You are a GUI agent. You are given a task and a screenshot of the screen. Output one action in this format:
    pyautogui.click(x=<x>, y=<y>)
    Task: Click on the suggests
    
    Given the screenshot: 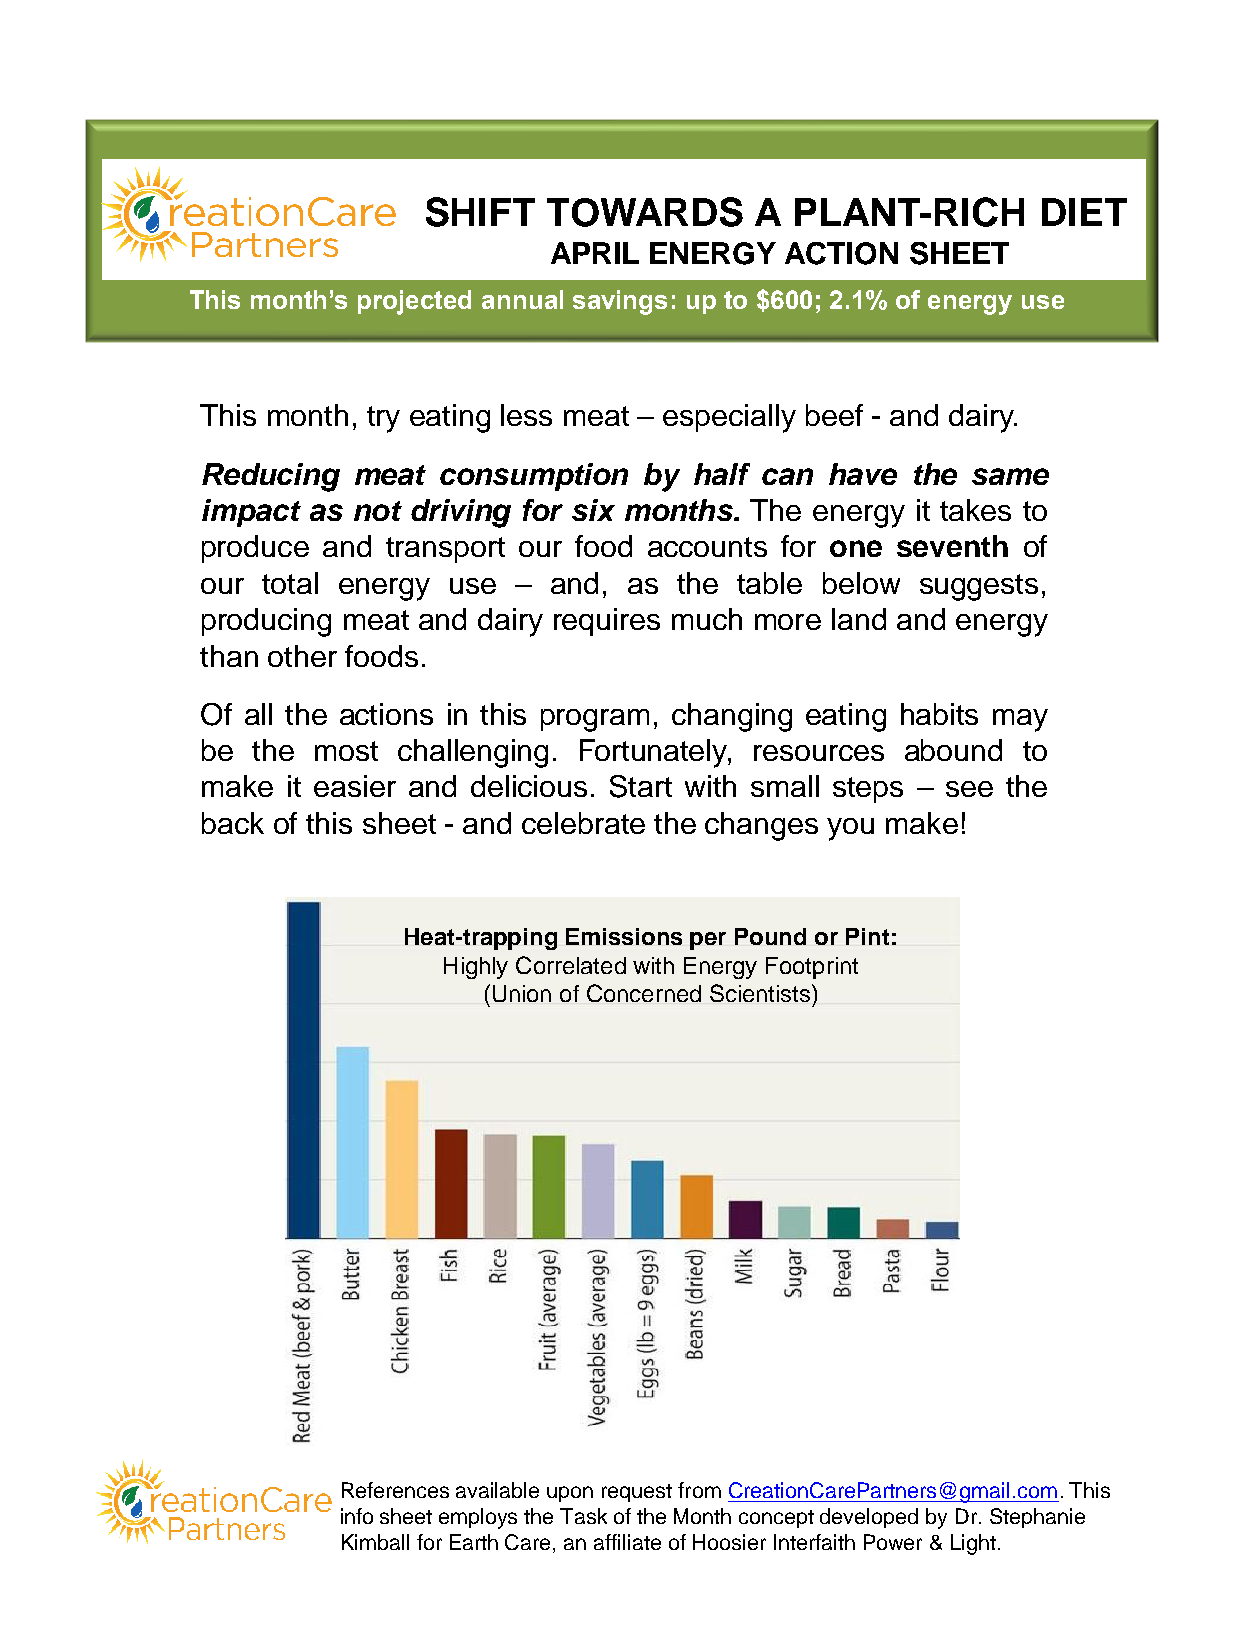 What is the action you would take?
    pyautogui.click(x=979, y=587)
